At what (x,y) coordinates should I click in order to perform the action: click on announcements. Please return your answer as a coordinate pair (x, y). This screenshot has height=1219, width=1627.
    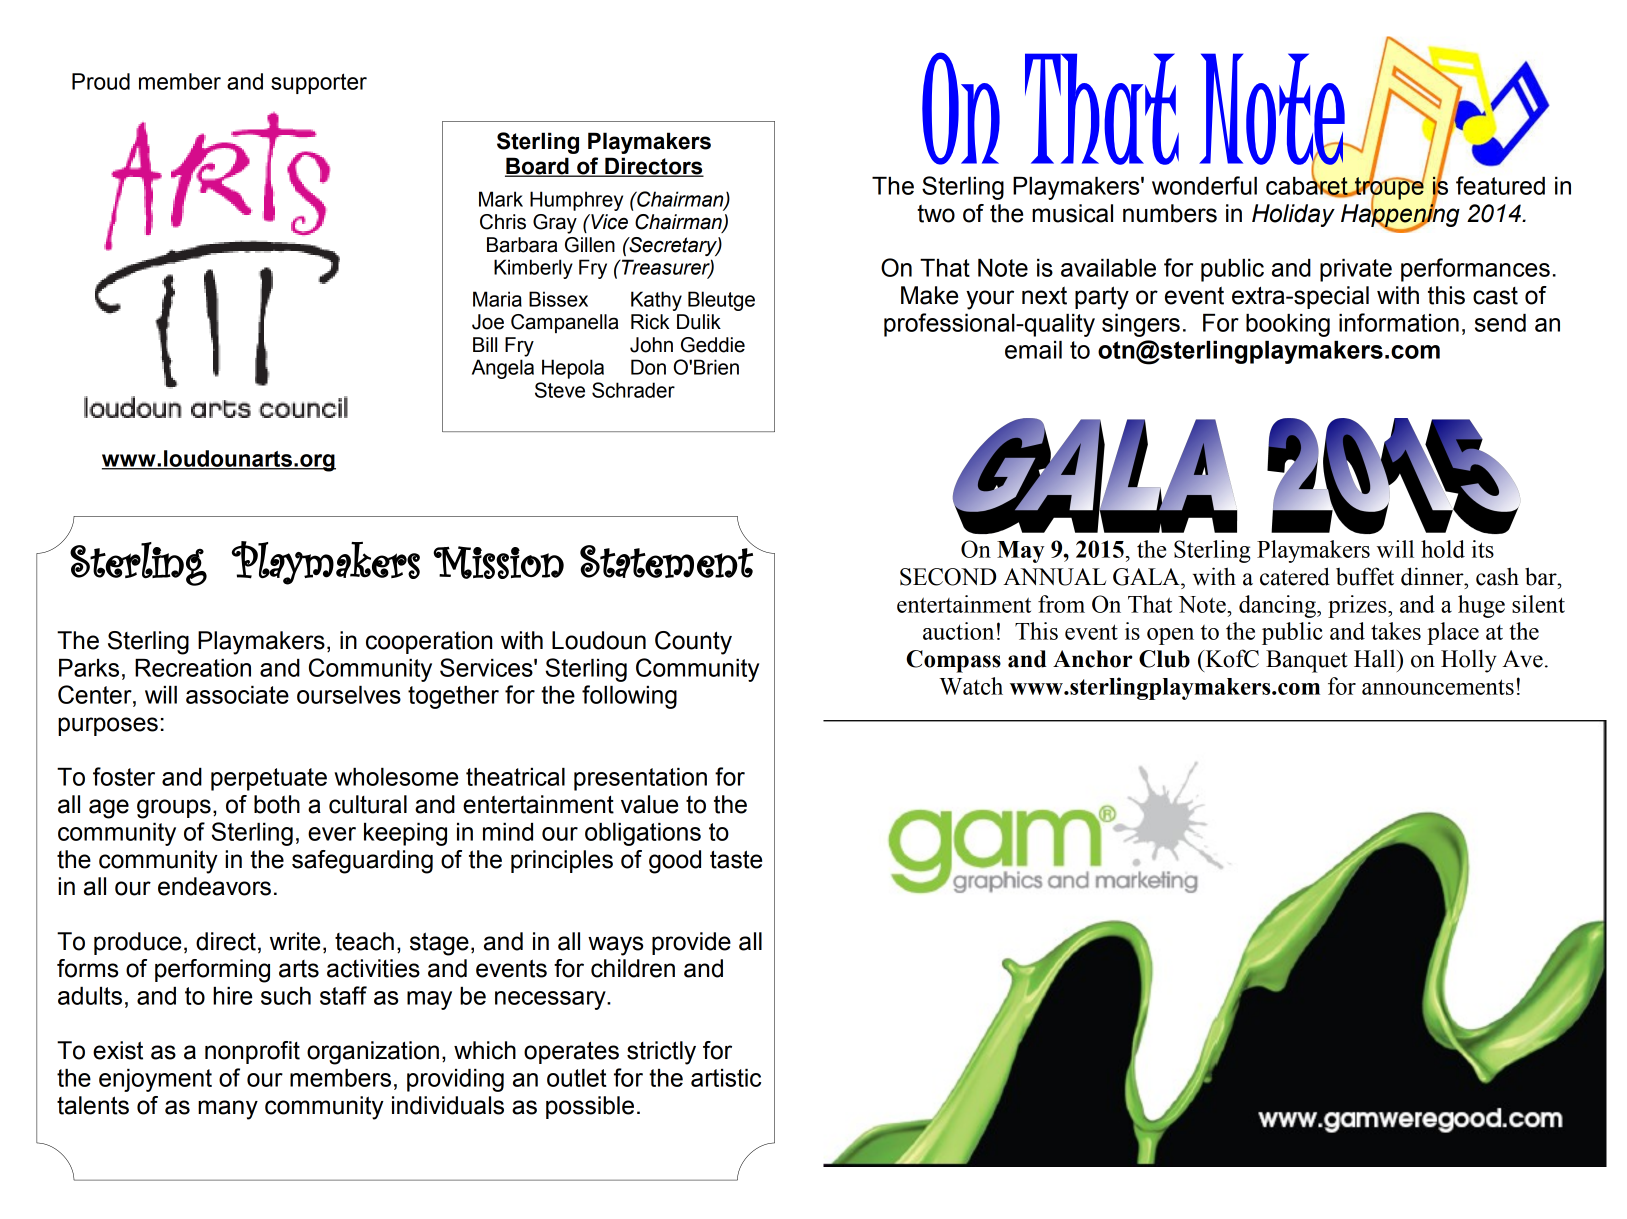
    Looking at the image, I should click on (1438, 687).
